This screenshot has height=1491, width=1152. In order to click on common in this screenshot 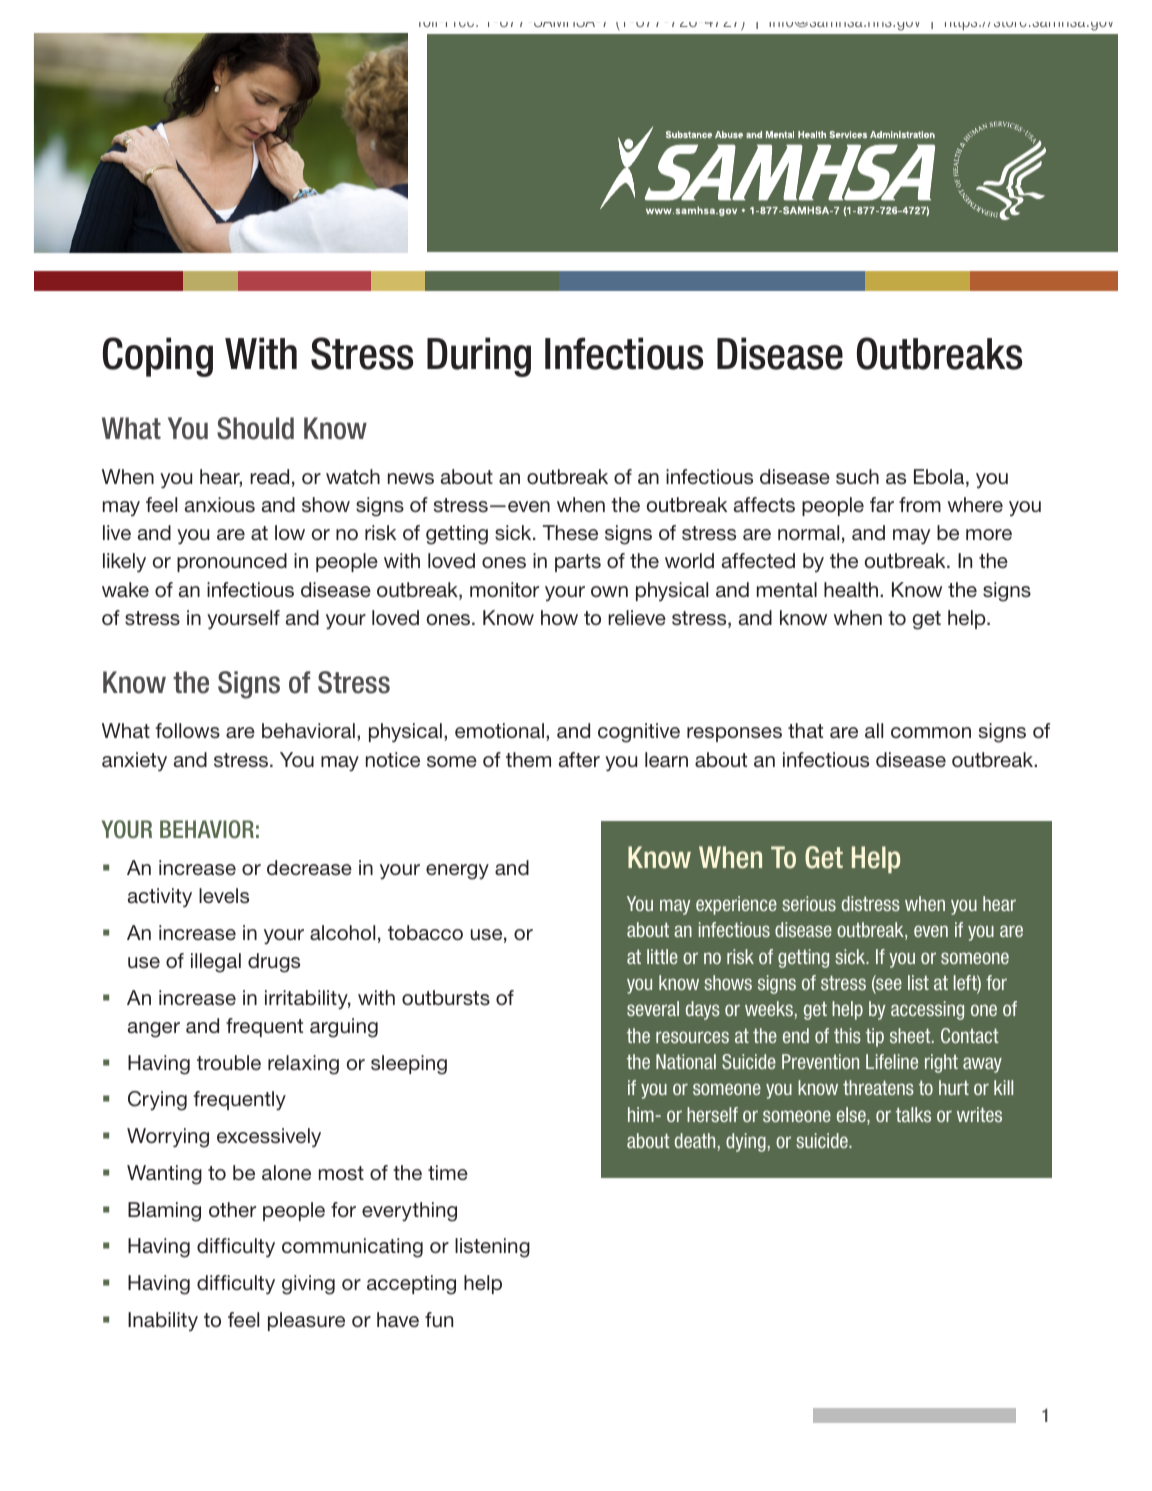, I will do `click(931, 732)`.
